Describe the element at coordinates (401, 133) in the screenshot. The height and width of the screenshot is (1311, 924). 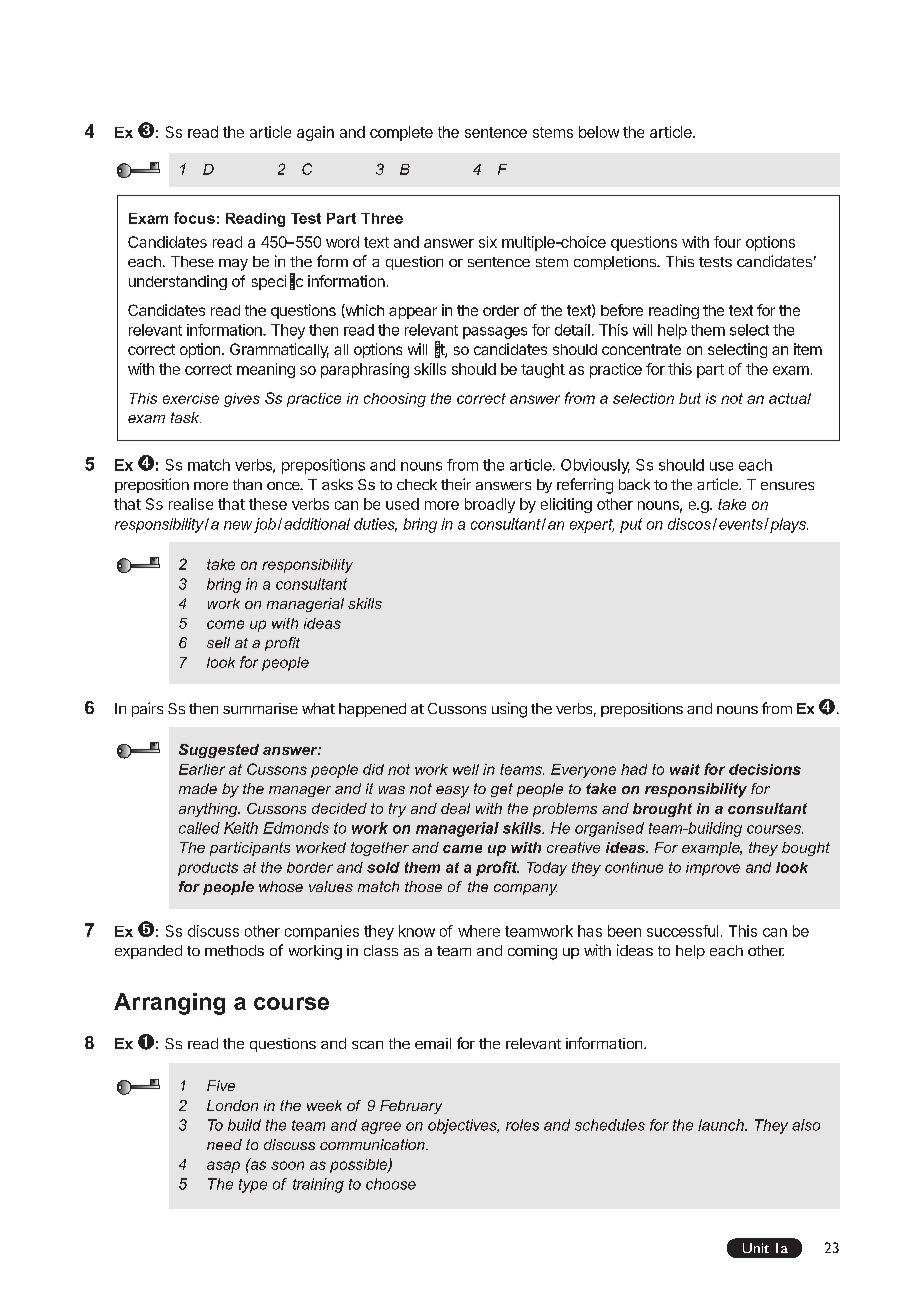
I see `complete` at that location.
